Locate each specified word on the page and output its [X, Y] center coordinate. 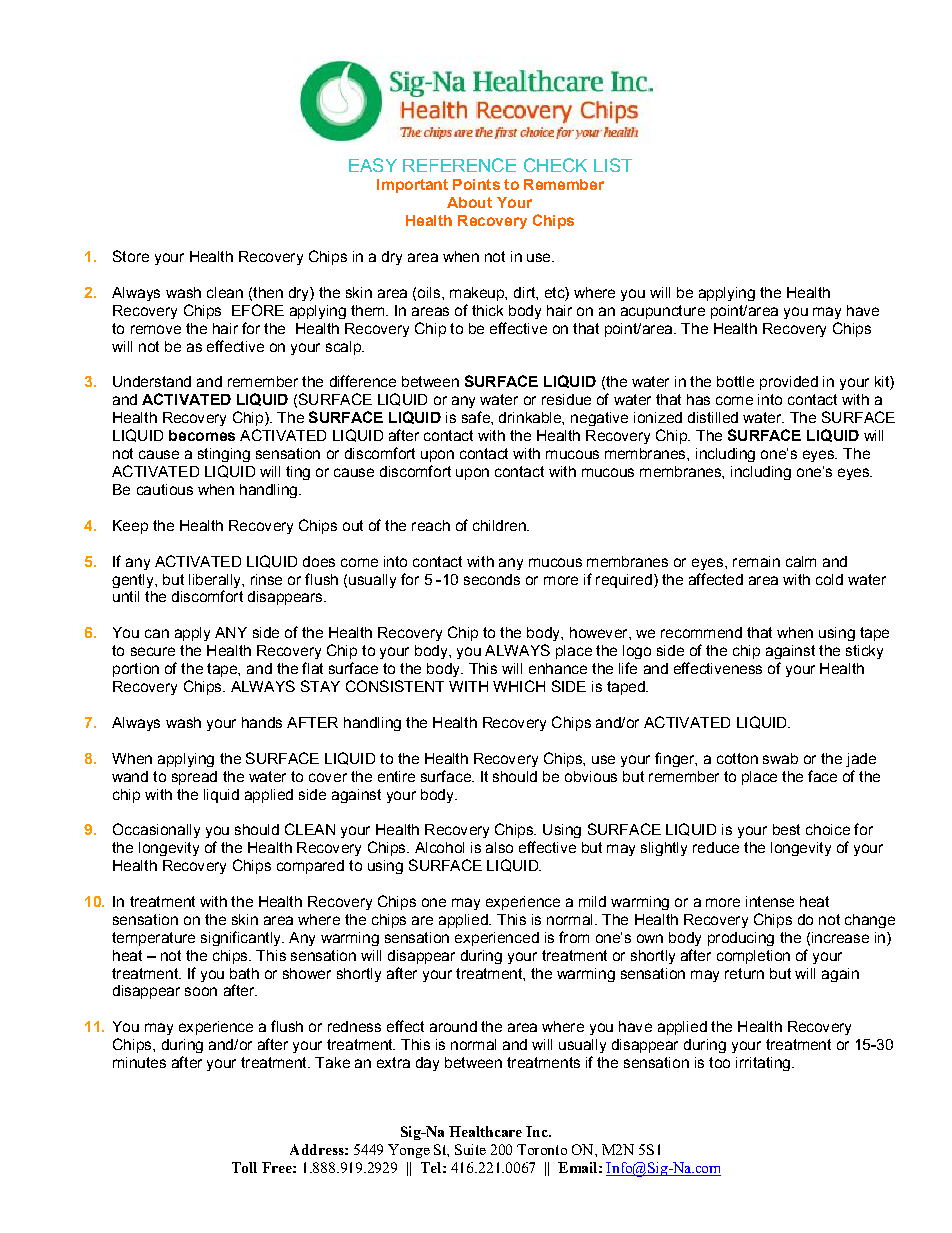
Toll [244, 1167]
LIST [613, 165]
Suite [470, 1149]
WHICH [519, 686]
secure [153, 651]
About [469, 202]
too [719, 1062]
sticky [864, 652]
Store [131, 256]
